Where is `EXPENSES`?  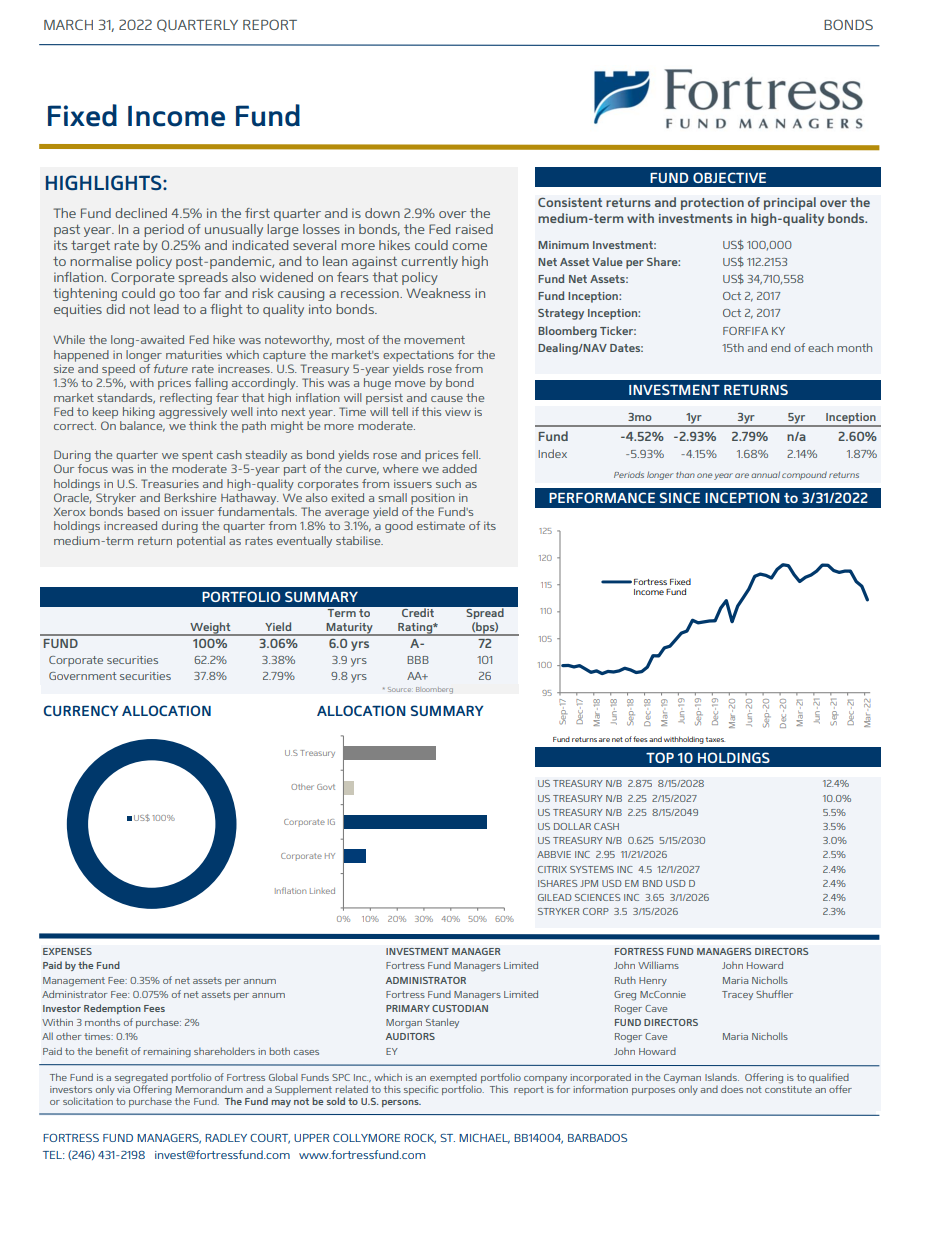 EXPENSES is located at coordinates (67, 951).
